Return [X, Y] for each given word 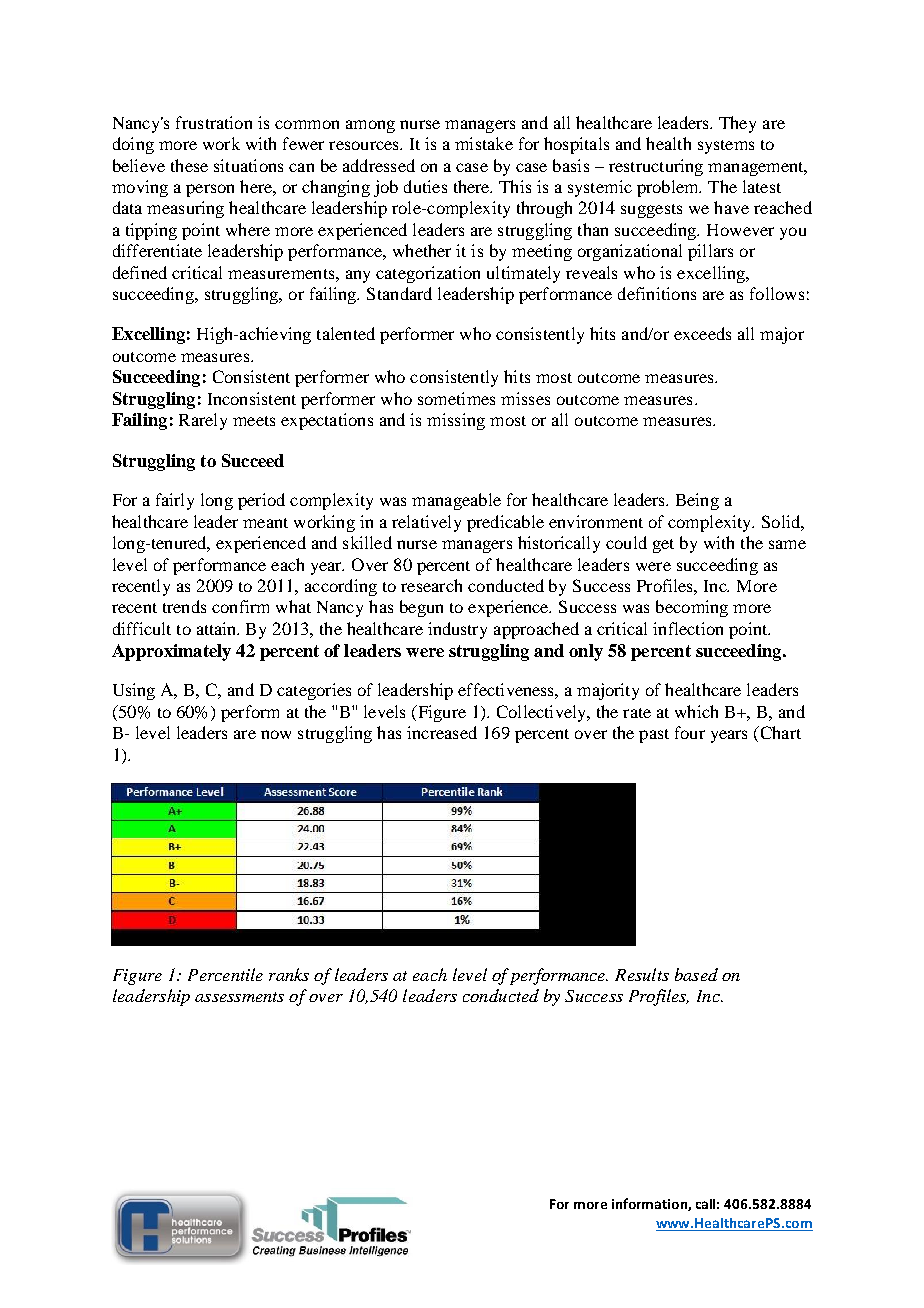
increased [442, 732]
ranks [289, 974]
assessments [239, 997]
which [696, 711]
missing [456, 421]
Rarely [203, 421]
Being [697, 501]
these [189, 165]
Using [134, 691]
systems [726, 147]
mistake [484, 143]
